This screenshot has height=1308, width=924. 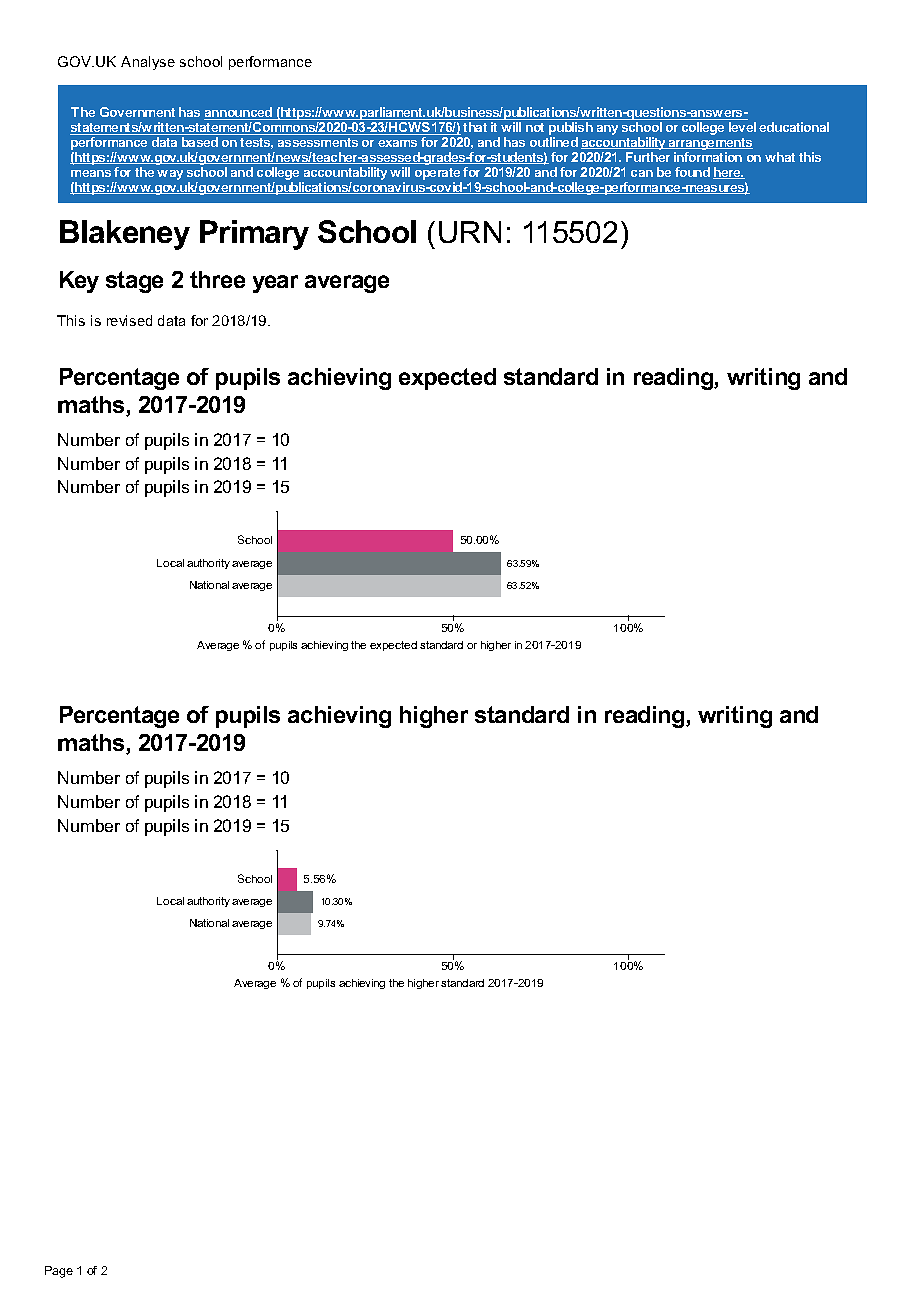 What do you see at coordinates (129, 320) in the screenshot?
I see `revised` at bounding box center [129, 320].
